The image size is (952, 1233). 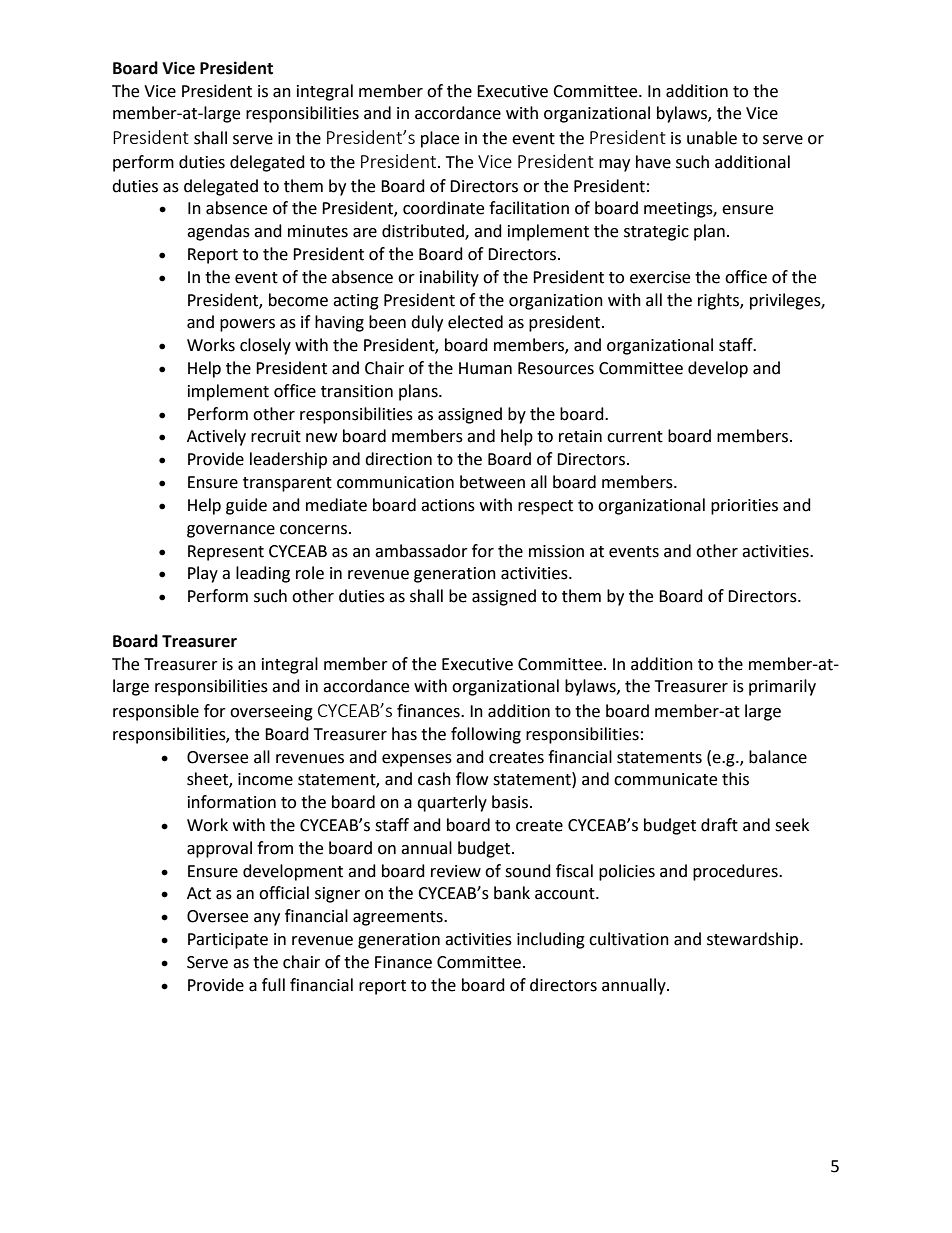 I want to click on agendas, so click(x=218, y=232).
